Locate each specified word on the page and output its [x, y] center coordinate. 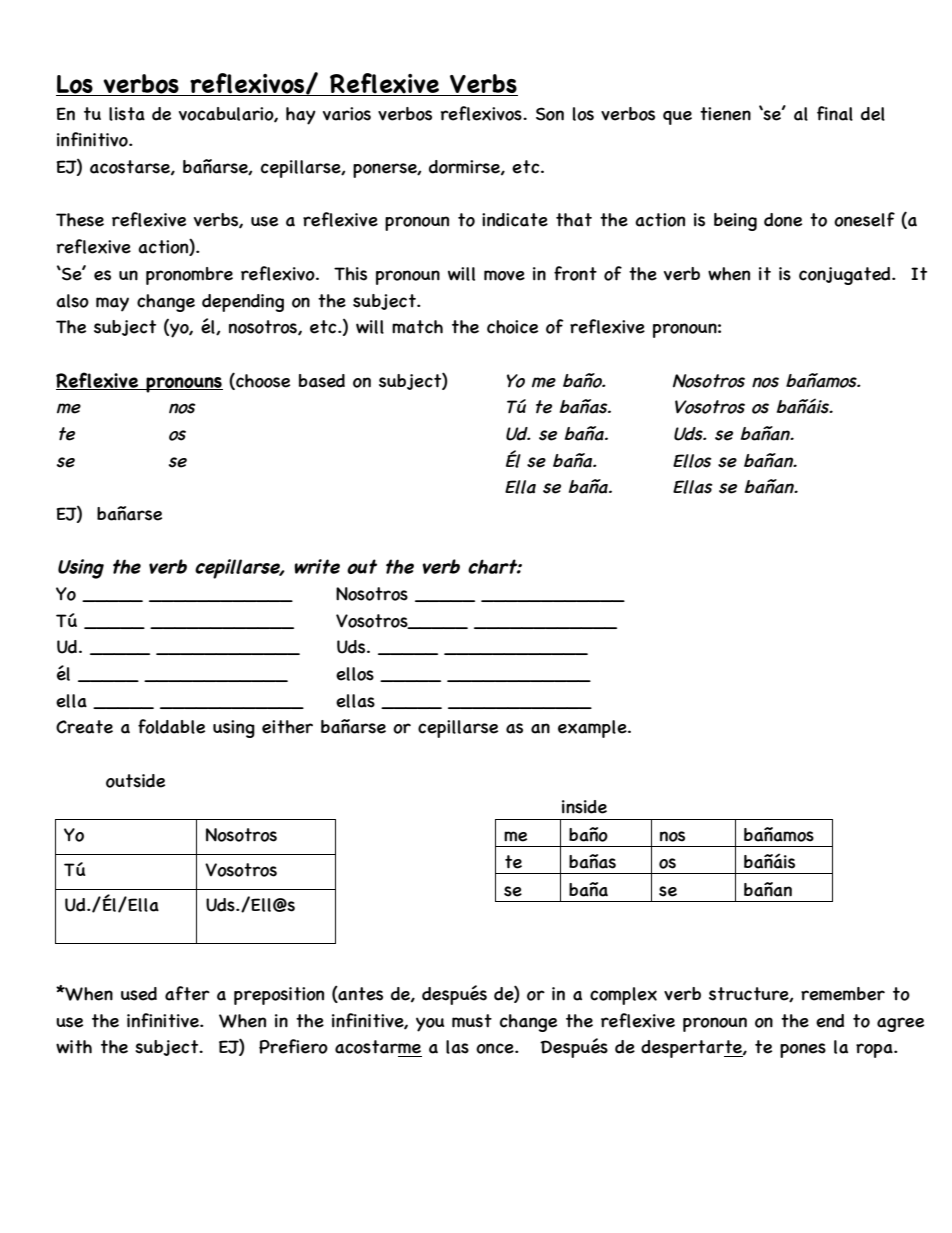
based [321, 381]
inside [584, 807]
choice [512, 327]
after [187, 993]
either [287, 727]
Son [550, 114]
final [835, 113]
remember [843, 994]
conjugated [846, 276]
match [417, 327]
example [593, 729]
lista [127, 114]
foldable [171, 726]
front [575, 273]
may [112, 304]
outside [135, 781]
